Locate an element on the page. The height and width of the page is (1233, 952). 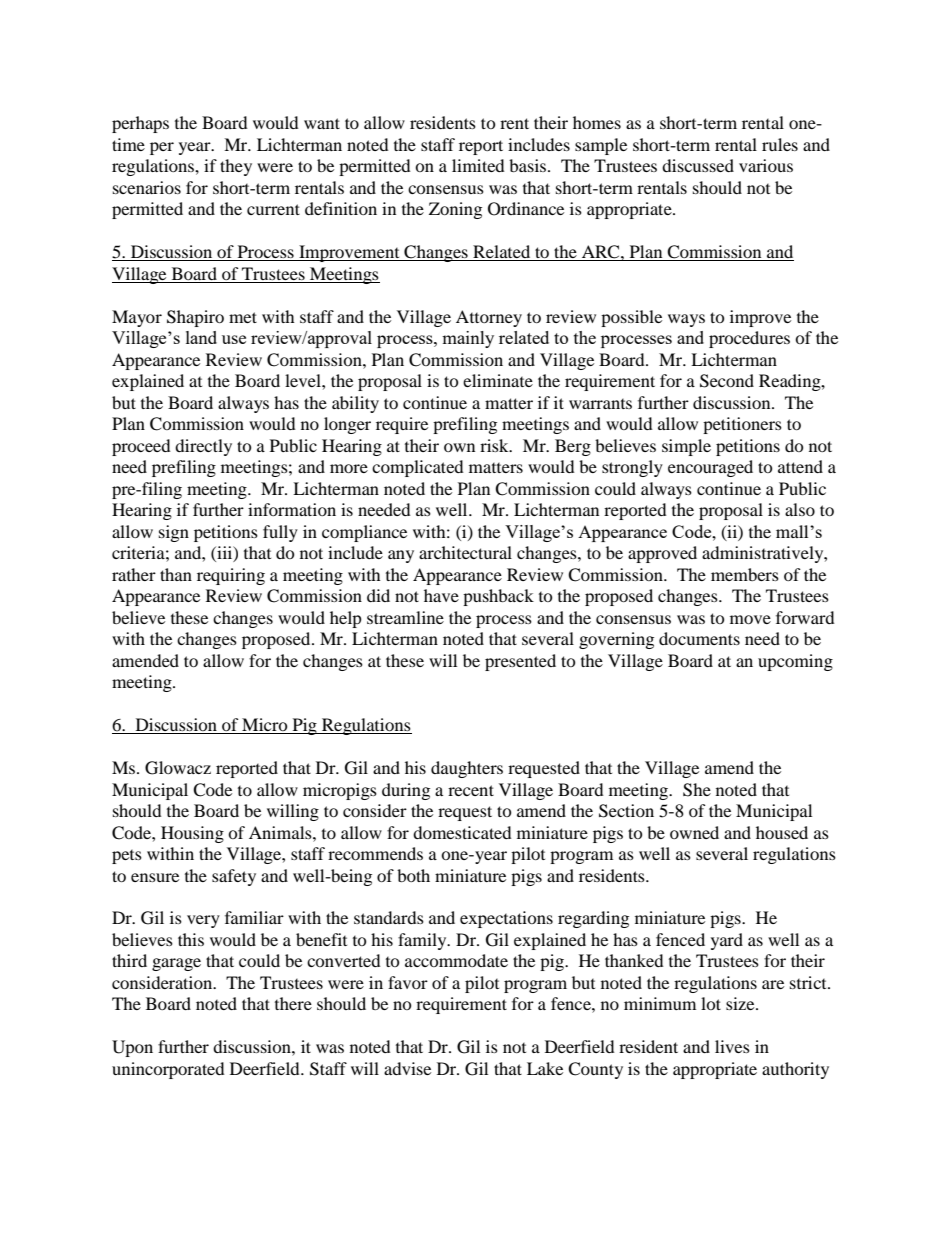
have is located at coordinates (441, 595).
